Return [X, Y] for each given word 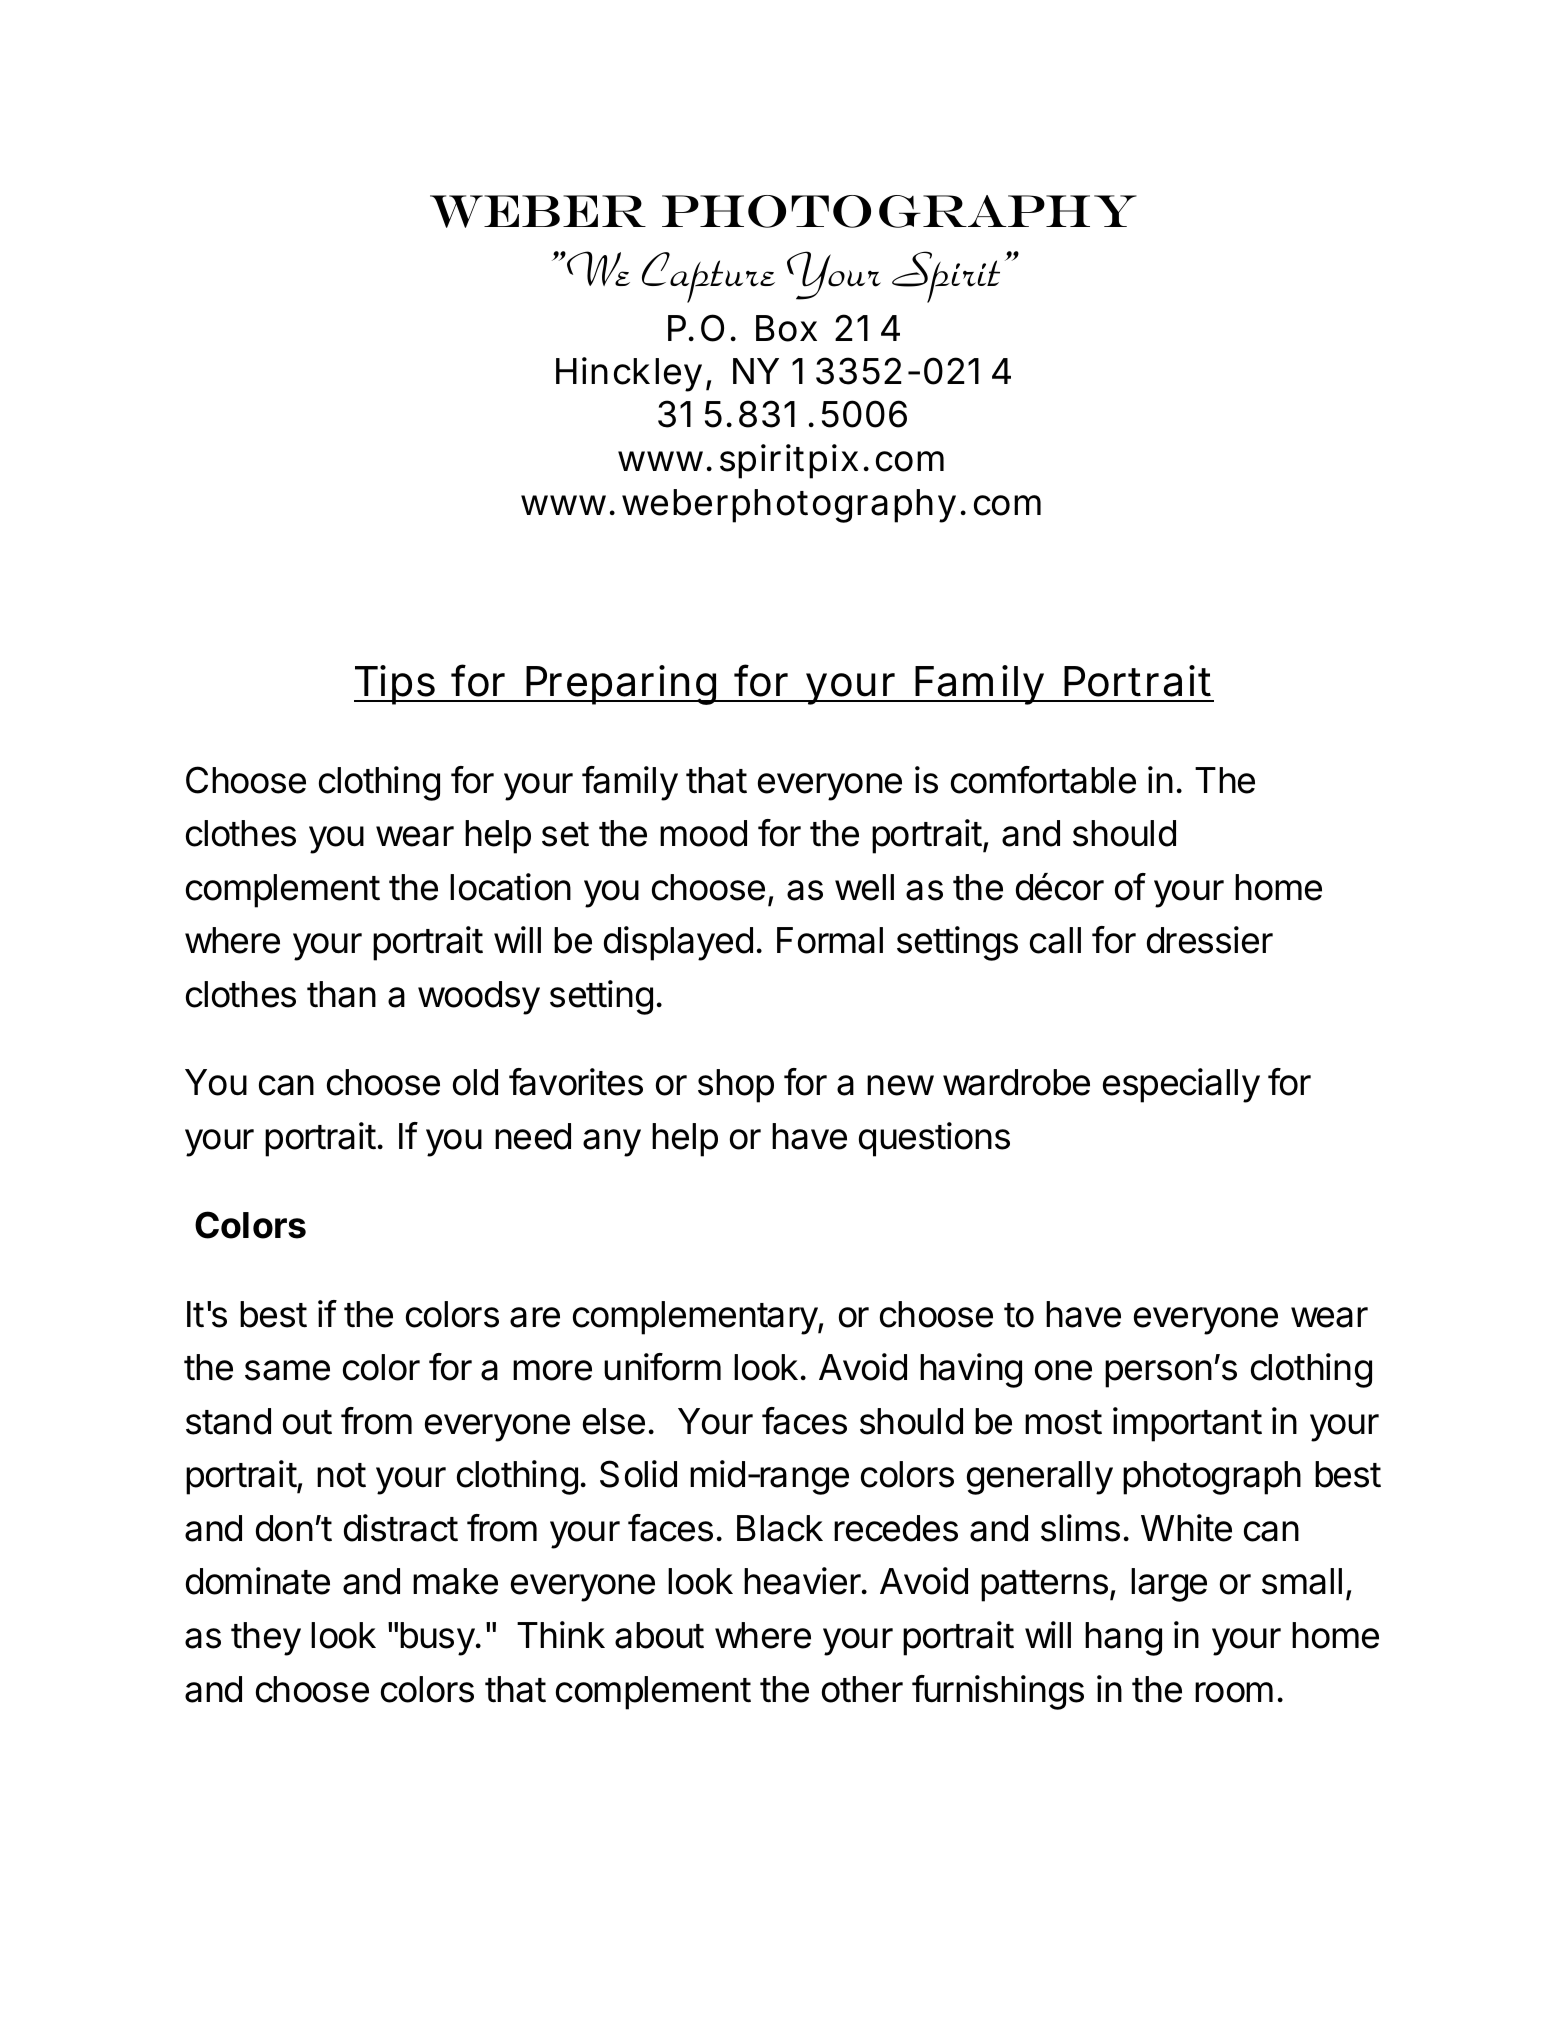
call [1055, 940]
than [341, 994]
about [659, 1635]
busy [437, 1639]
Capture [708, 277]
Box [786, 328]
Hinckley [629, 374]
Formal [830, 940]
